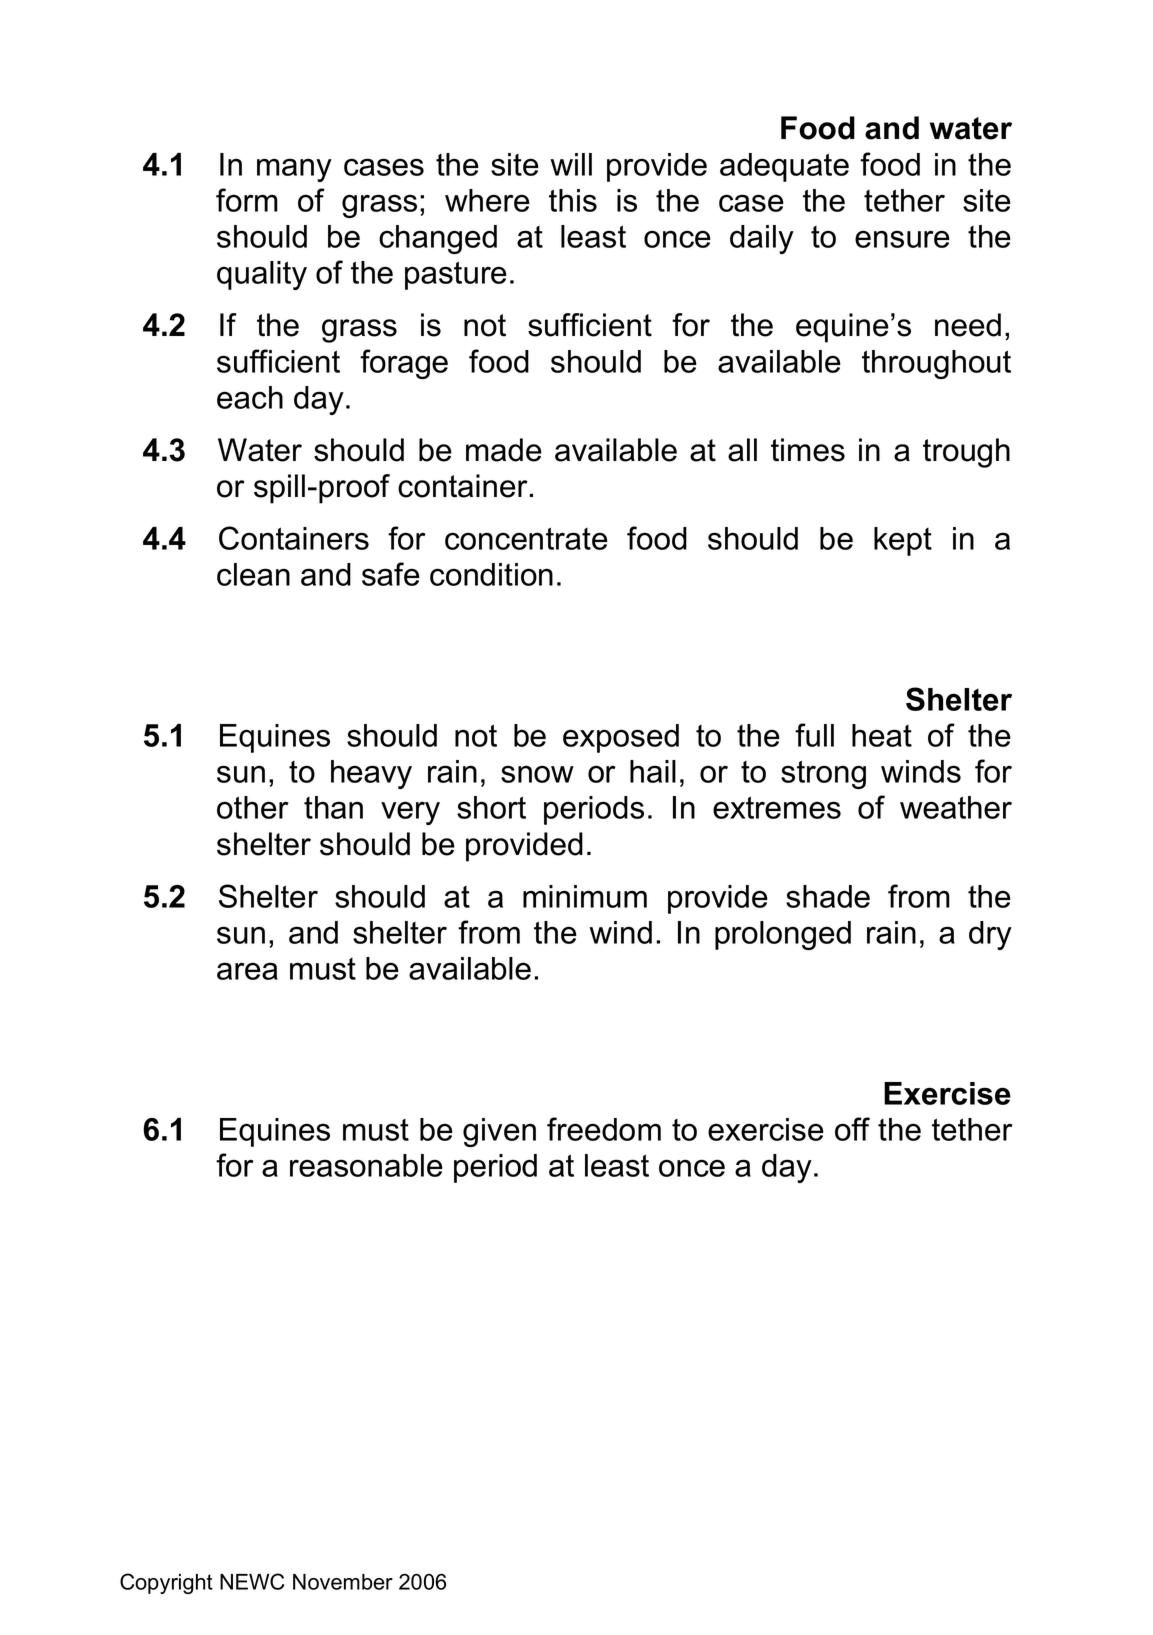 The height and width of the screenshot is (1635, 1153). I want to click on ensure, so click(902, 239).
